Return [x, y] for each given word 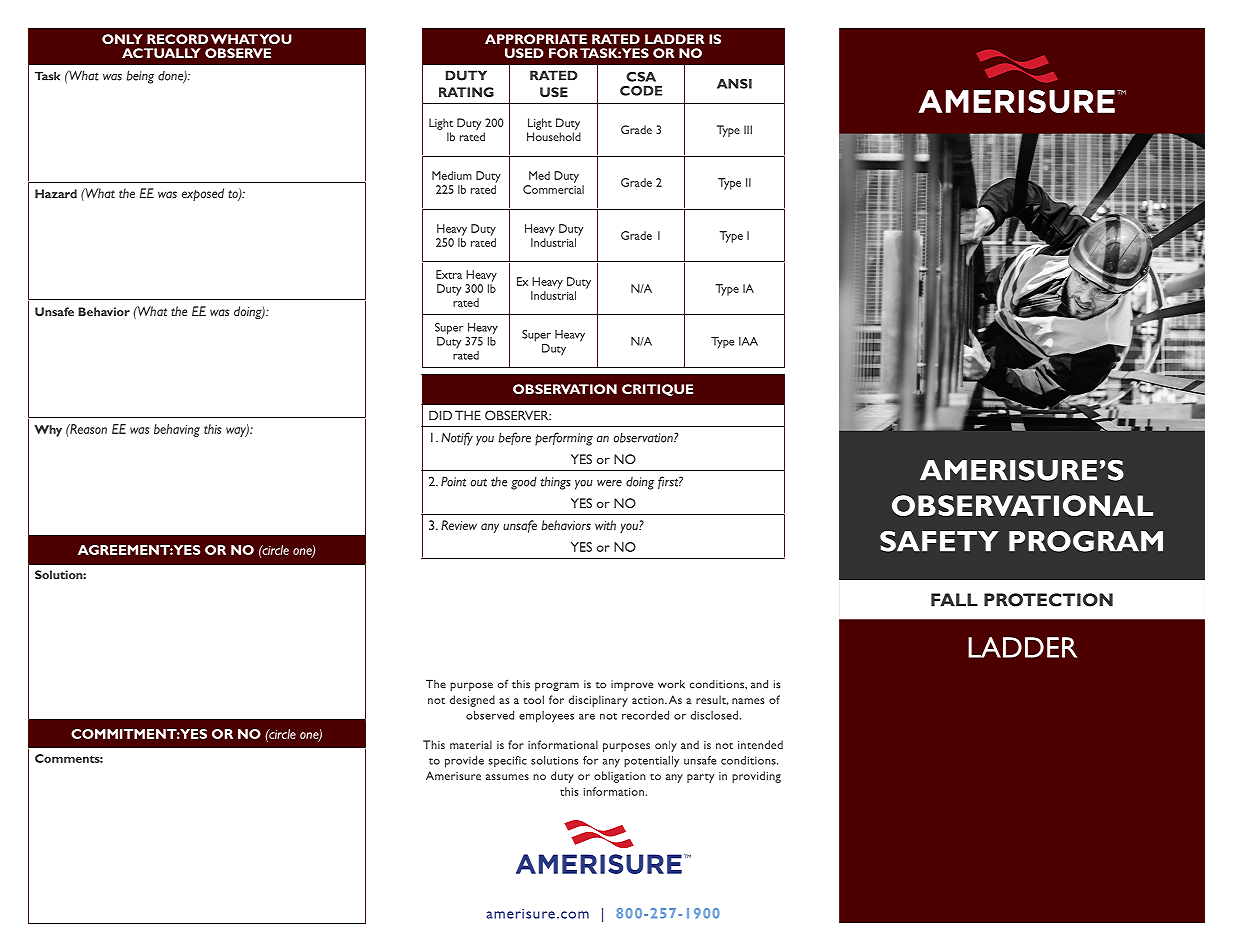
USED [524, 53]
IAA [748, 341]
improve [632, 685]
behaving [177, 430]
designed [472, 701]
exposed [203, 194]
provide [464, 762]
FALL [954, 600]
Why [48, 431]
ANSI [734, 84]
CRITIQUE [657, 390]
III [748, 129]
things [555, 483]
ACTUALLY [161, 53]
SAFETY [939, 541]
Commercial [553, 189]
